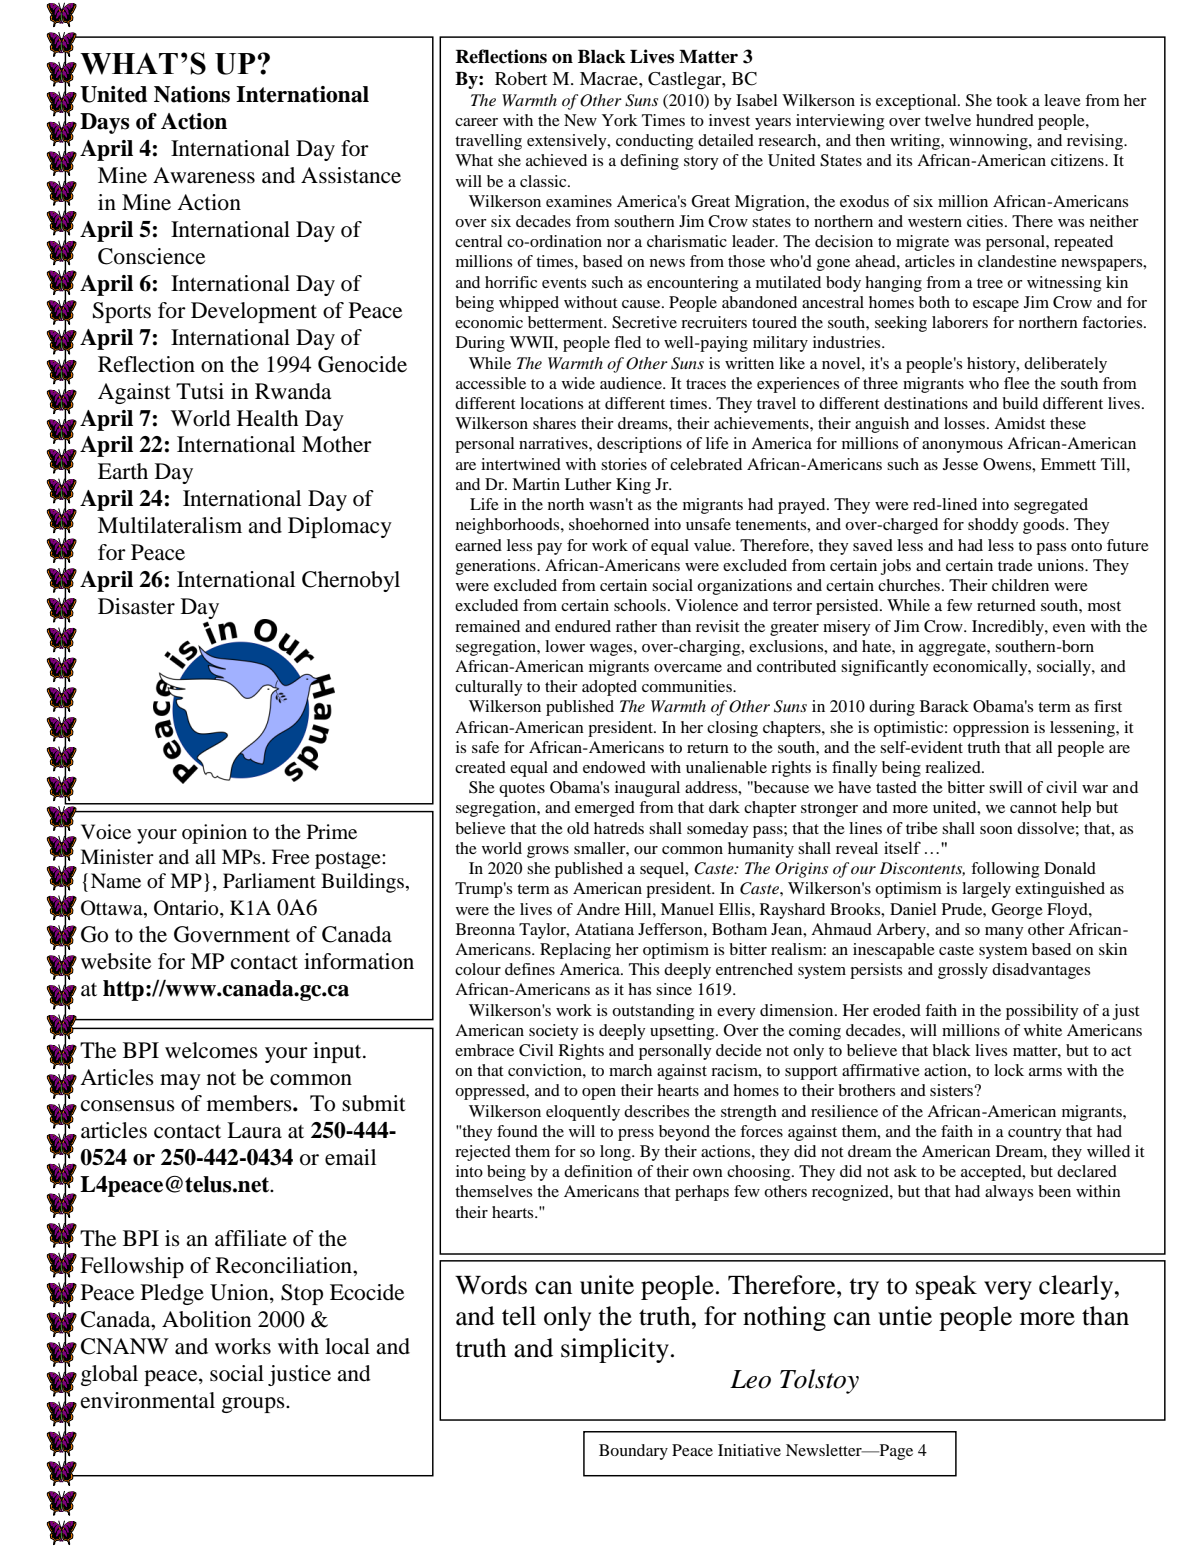  What do you see at coordinates (214, 834) in the image?
I see `opinion` at bounding box center [214, 834].
